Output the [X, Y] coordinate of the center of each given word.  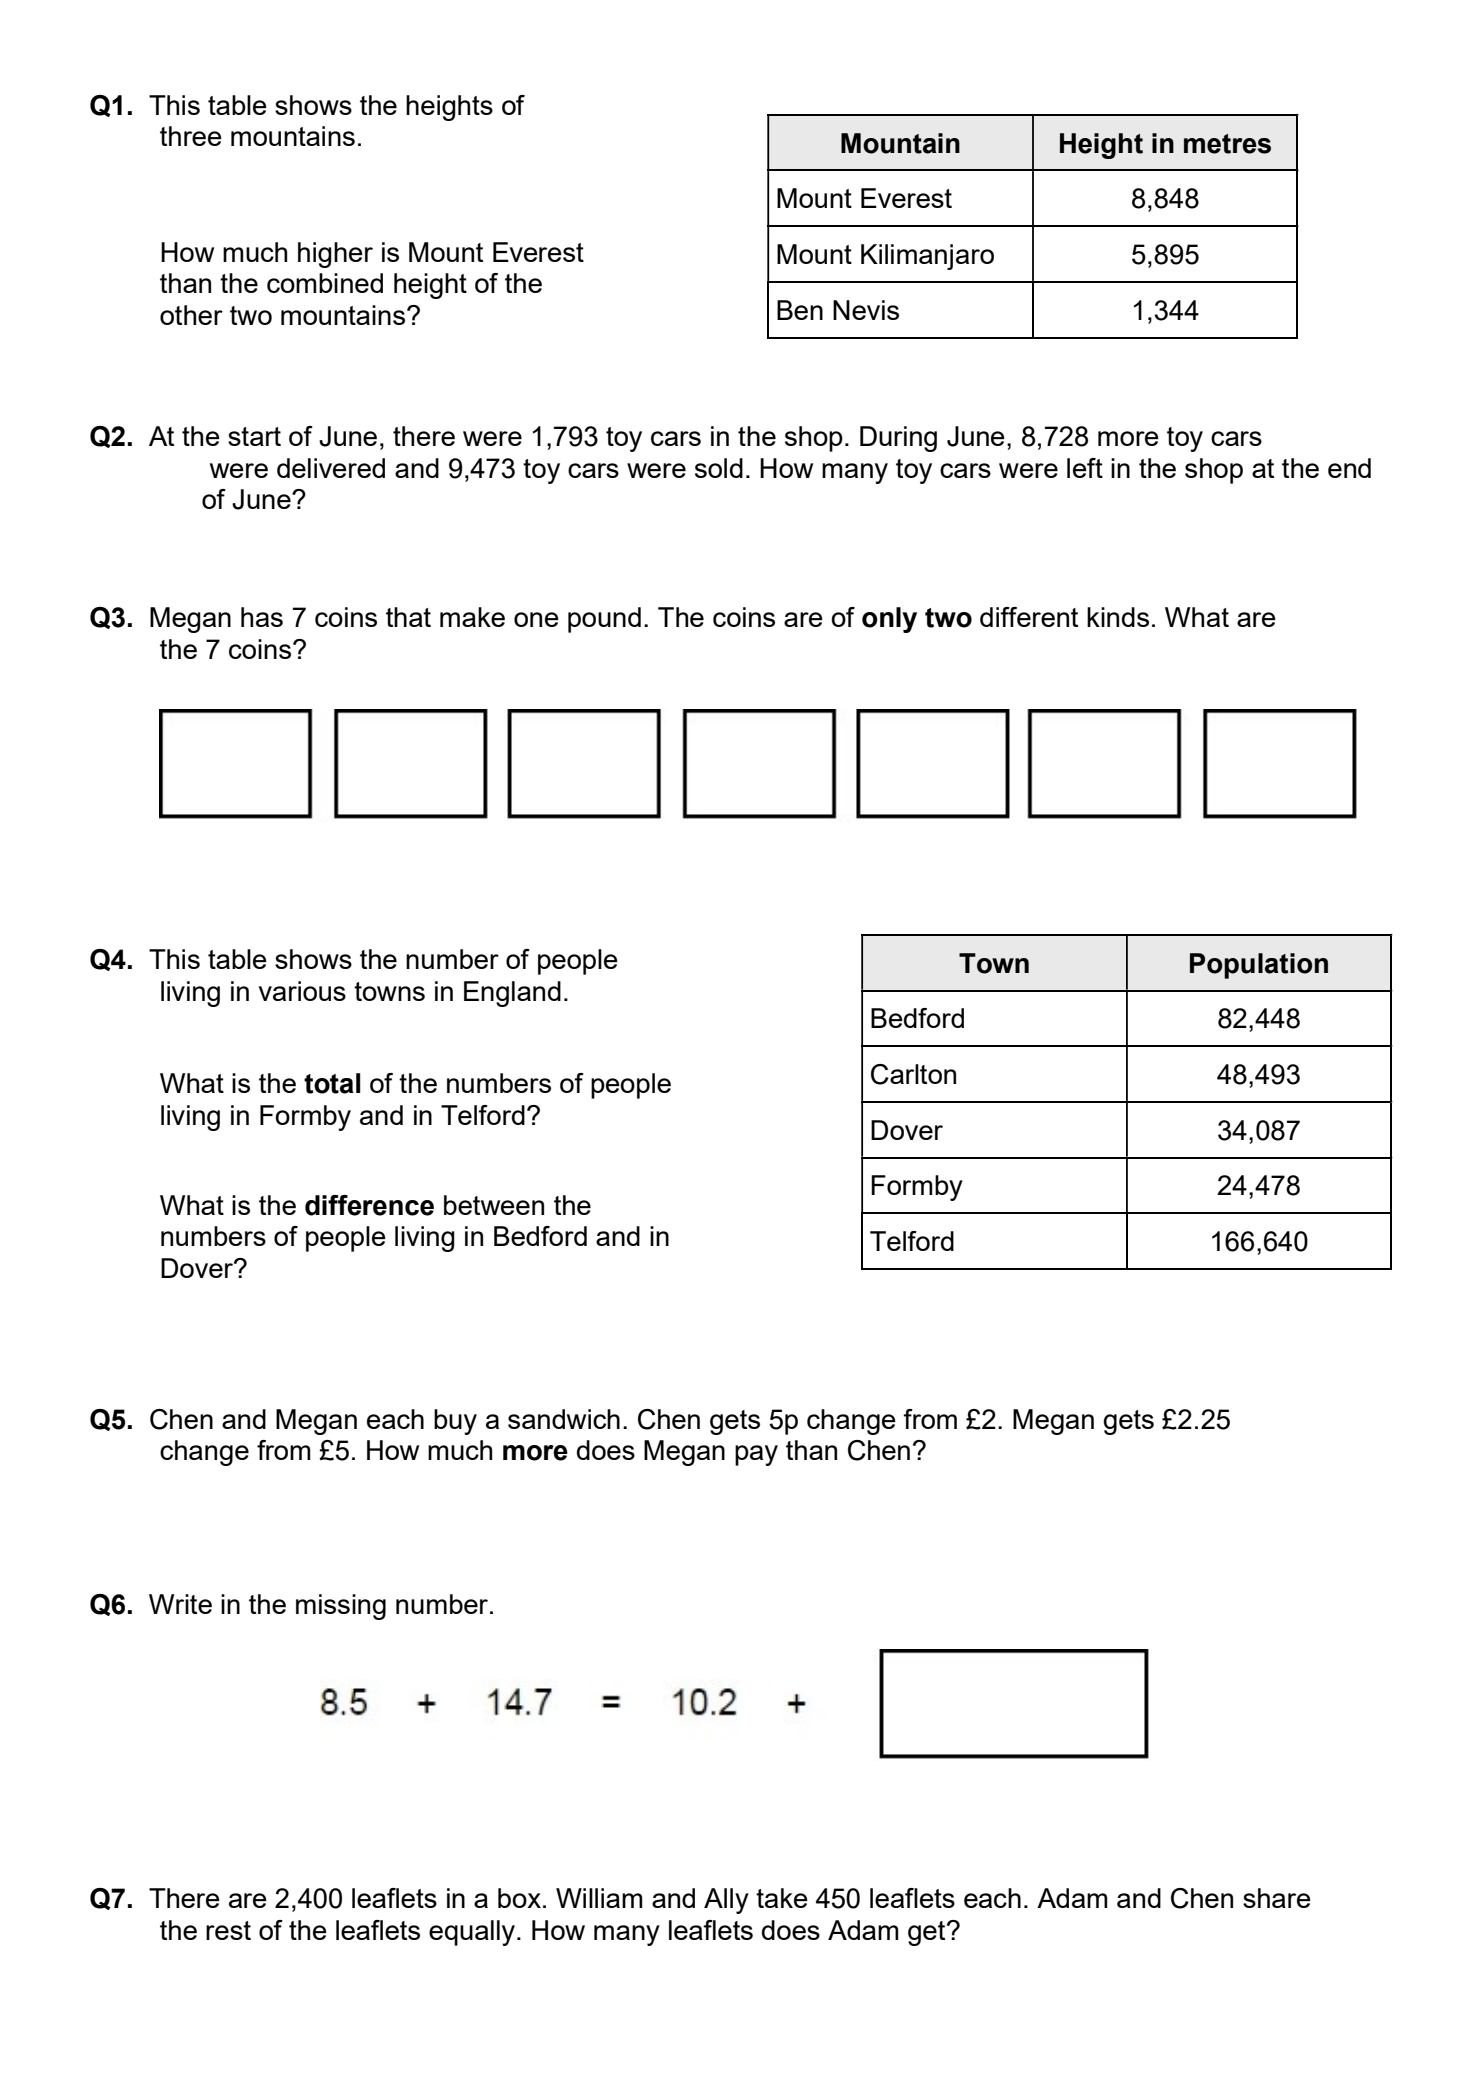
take [782, 1898]
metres [1227, 144]
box [519, 1898]
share [1277, 1898]
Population [1259, 966]
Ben [800, 310]
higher [335, 255]
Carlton [913, 1074]
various [302, 991]
